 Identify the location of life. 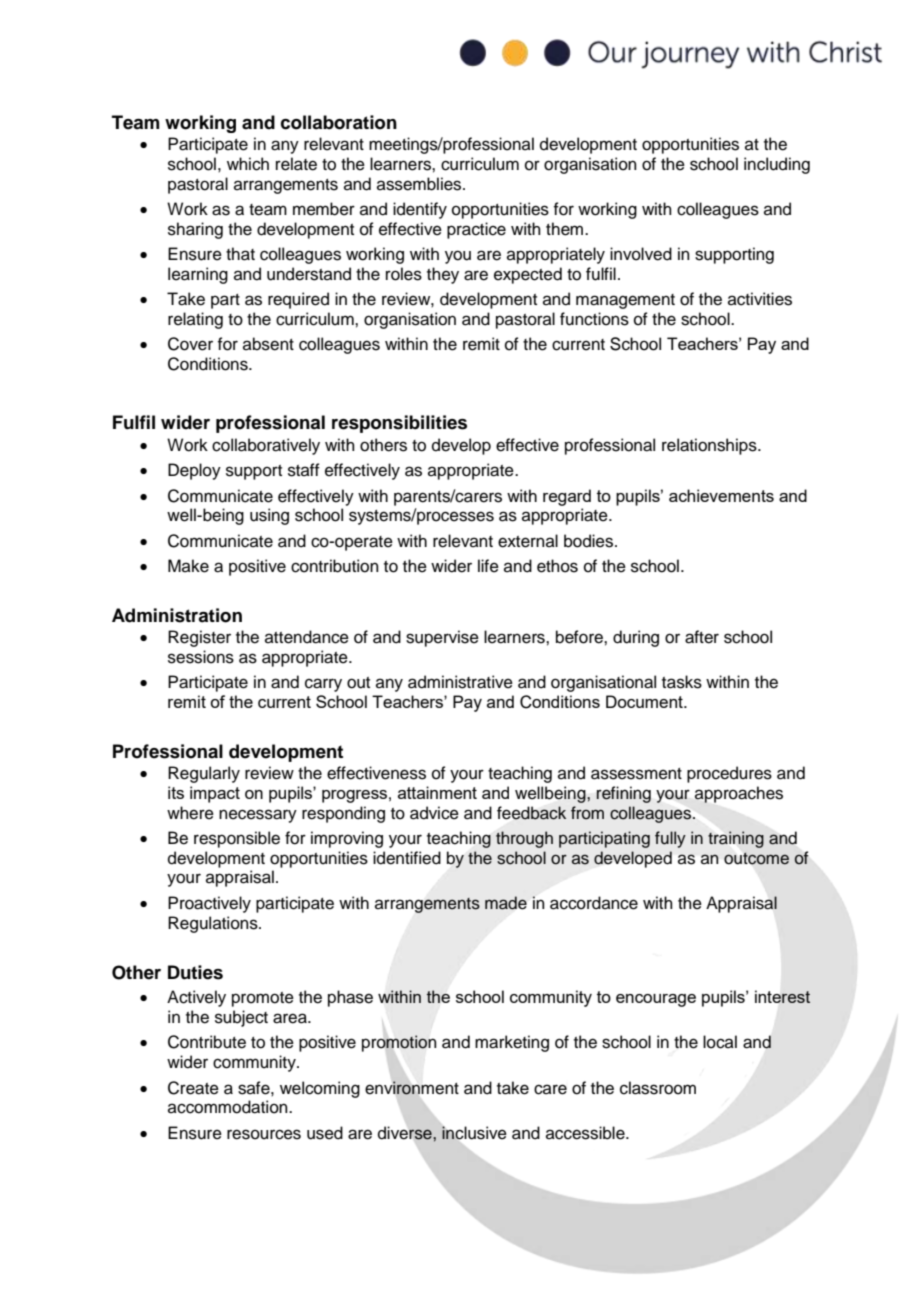
(488, 566).
